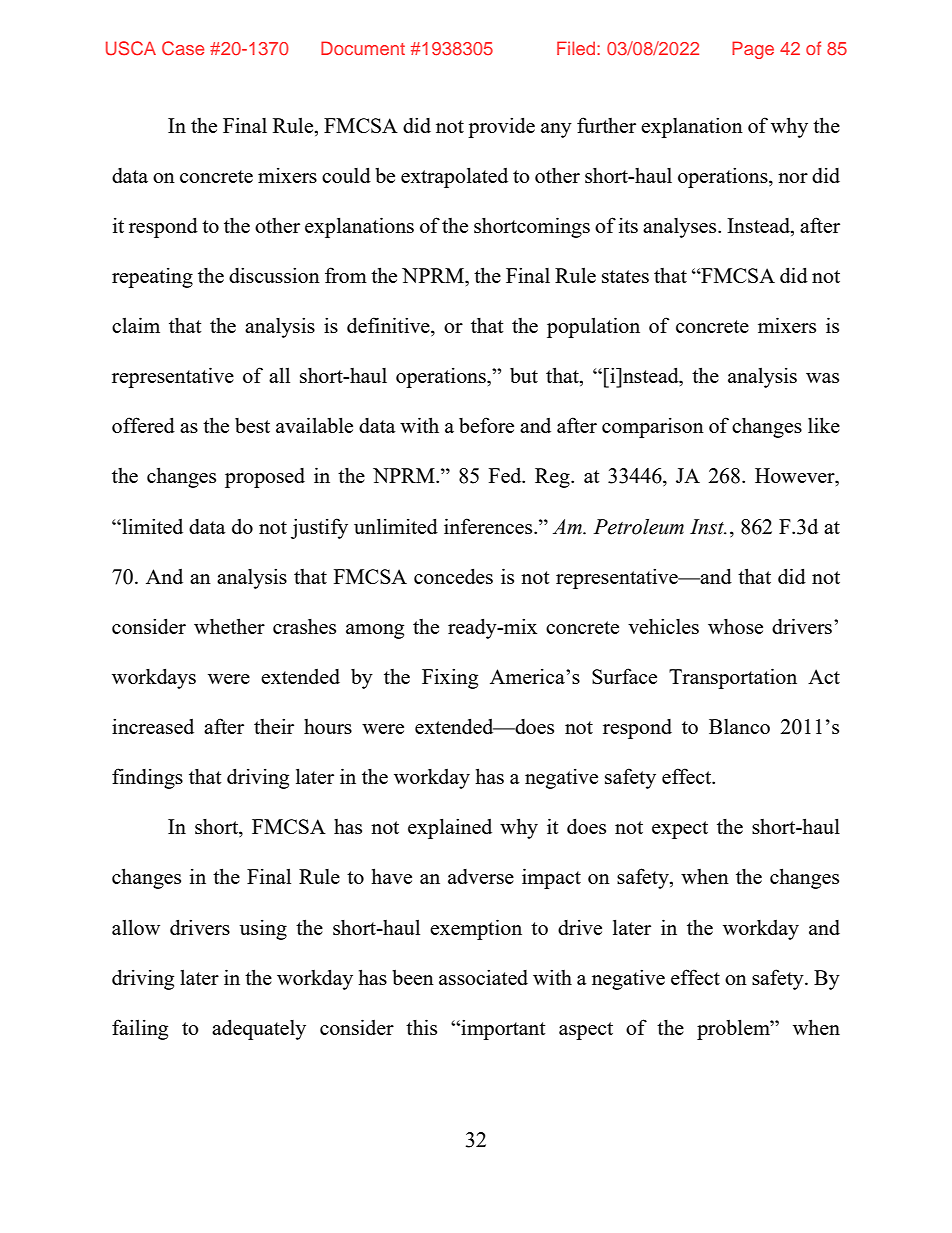 The width and height of the screenshot is (952, 1233). I want to click on discussion, so click(274, 275).
